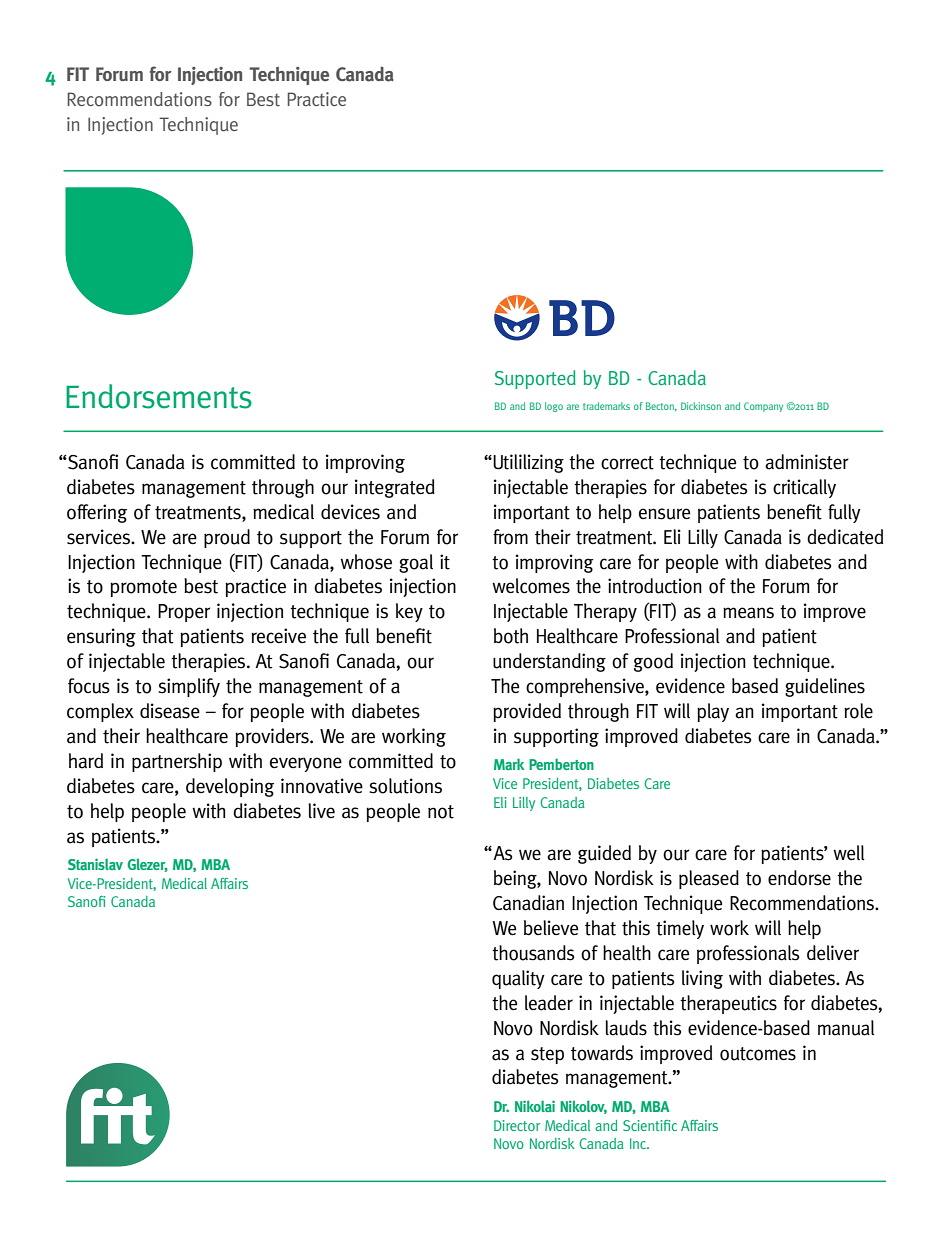 This screenshot has width=952, height=1233. Describe the element at coordinates (763, 407) in the screenshot. I see `Company` at that location.
